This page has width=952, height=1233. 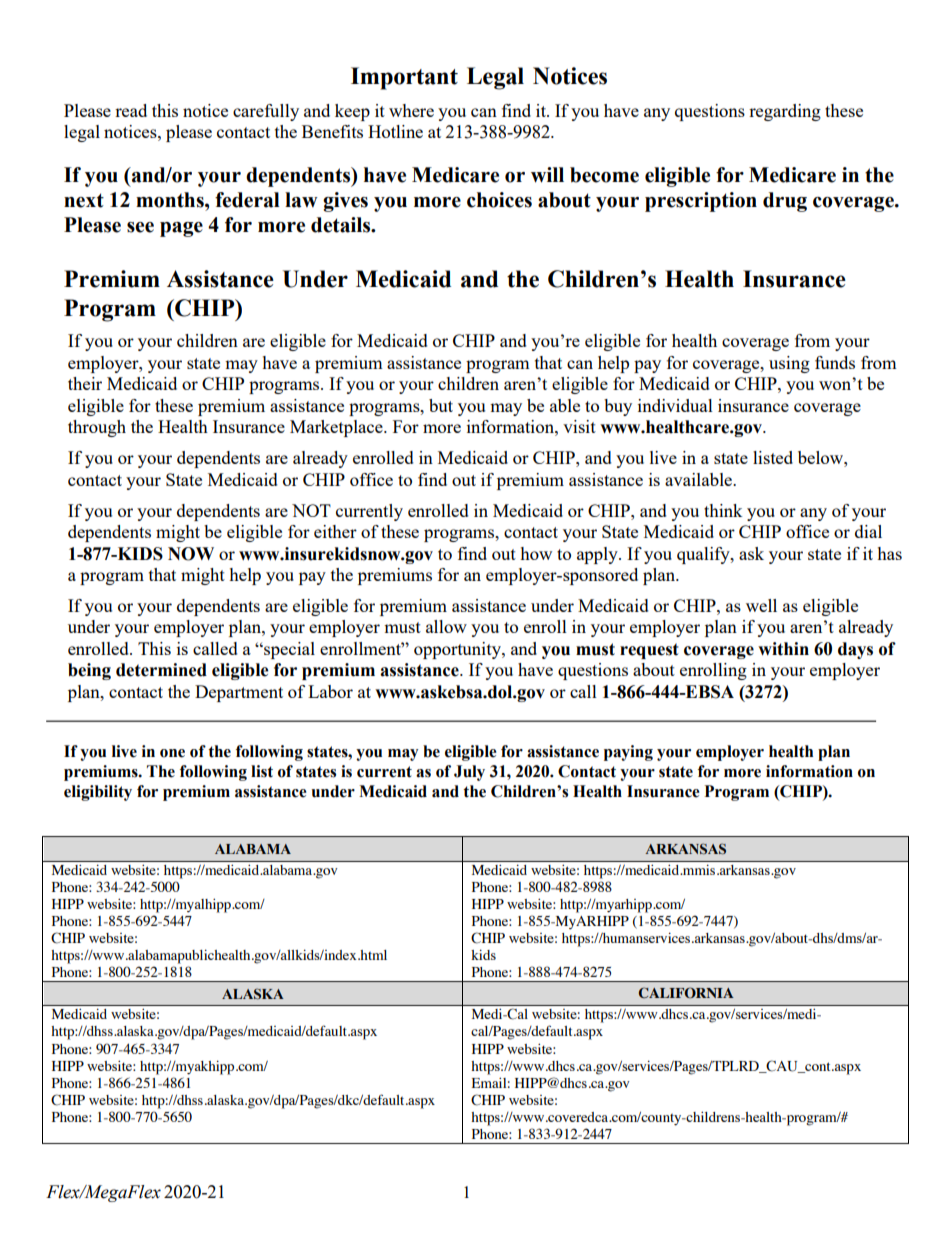 What do you see at coordinates (411, 110) in the page?
I see `where` at bounding box center [411, 110].
